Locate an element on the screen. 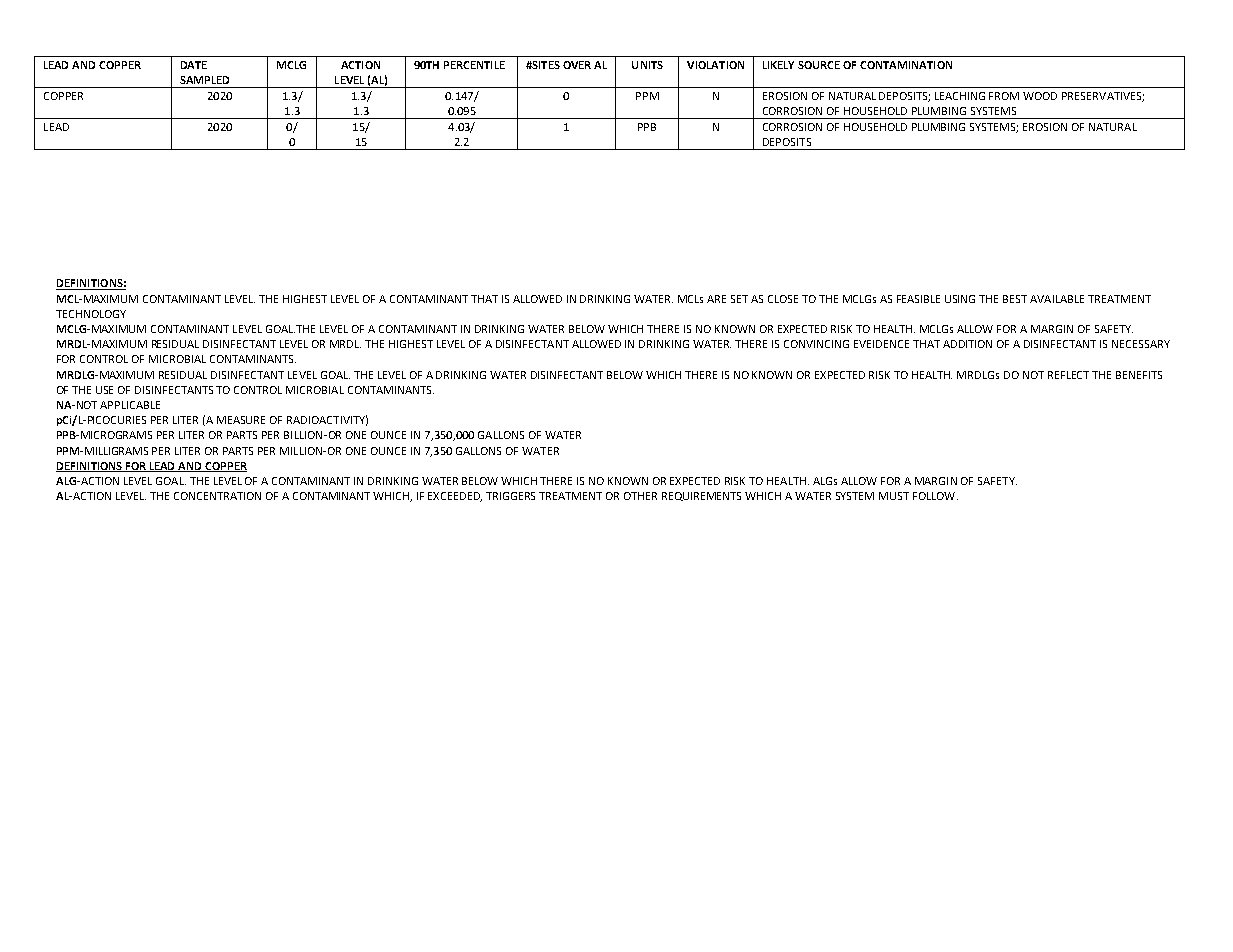  FROM is located at coordinates (1004, 96).
